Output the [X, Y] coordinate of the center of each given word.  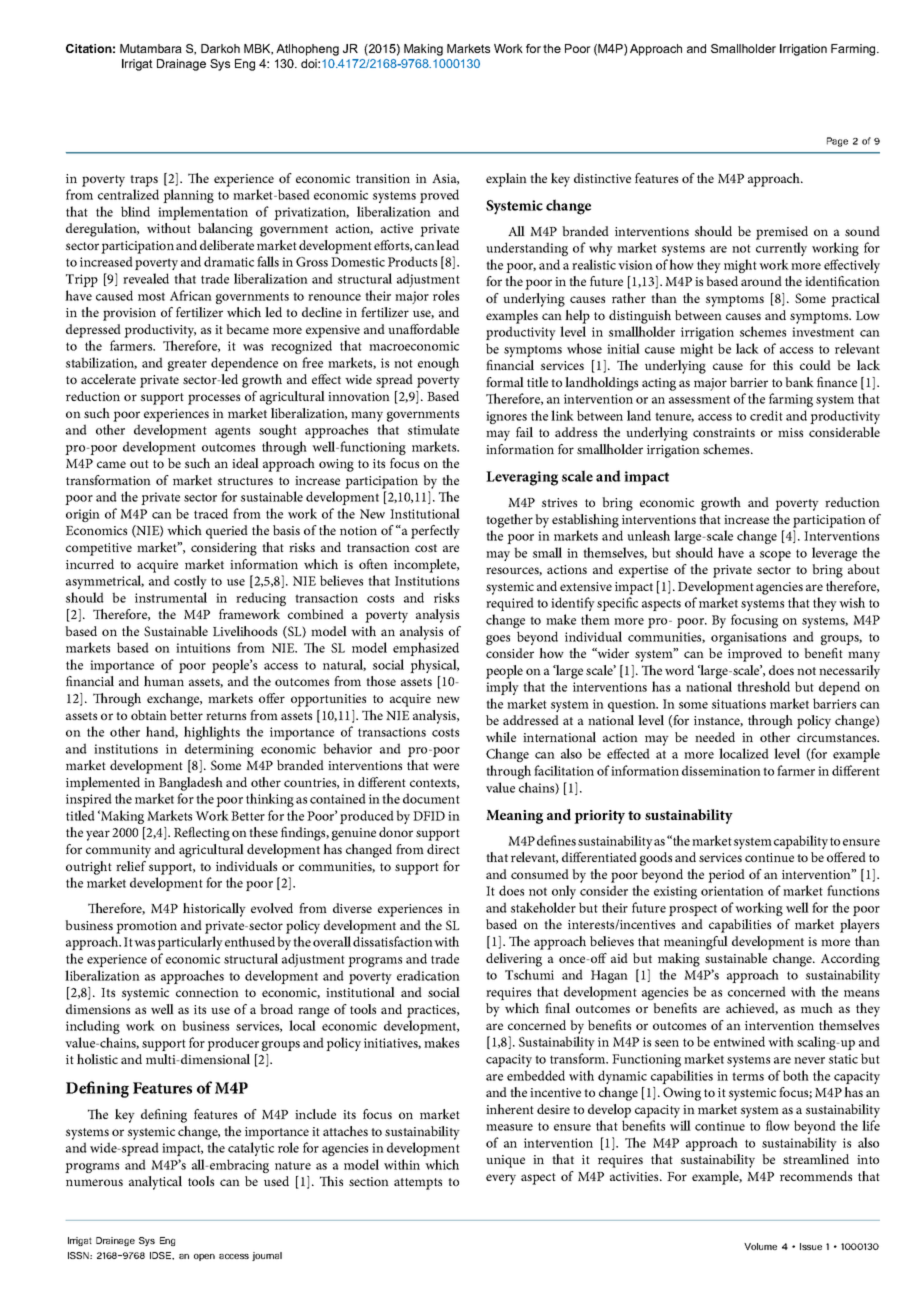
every [501, 1179]
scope [775, 556]
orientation [732, 891]
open [204, 1257]
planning [188, 196]
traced [211, 513]
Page [837, 142]
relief [131, 866]
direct [443, 849]
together [509, 521]
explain [506, 180]
